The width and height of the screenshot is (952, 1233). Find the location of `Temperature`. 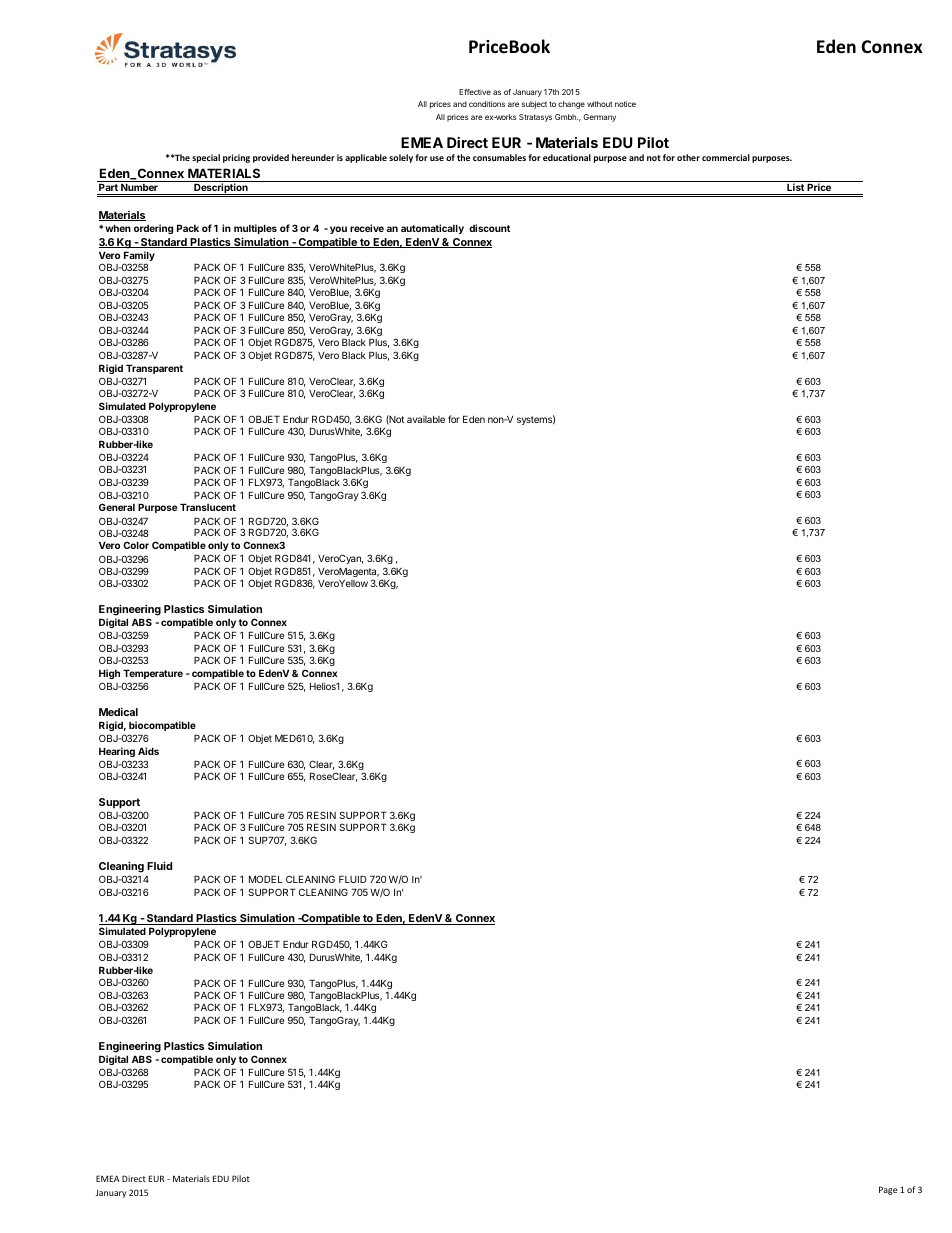

Temperature is located at coordinates (153, 674).
